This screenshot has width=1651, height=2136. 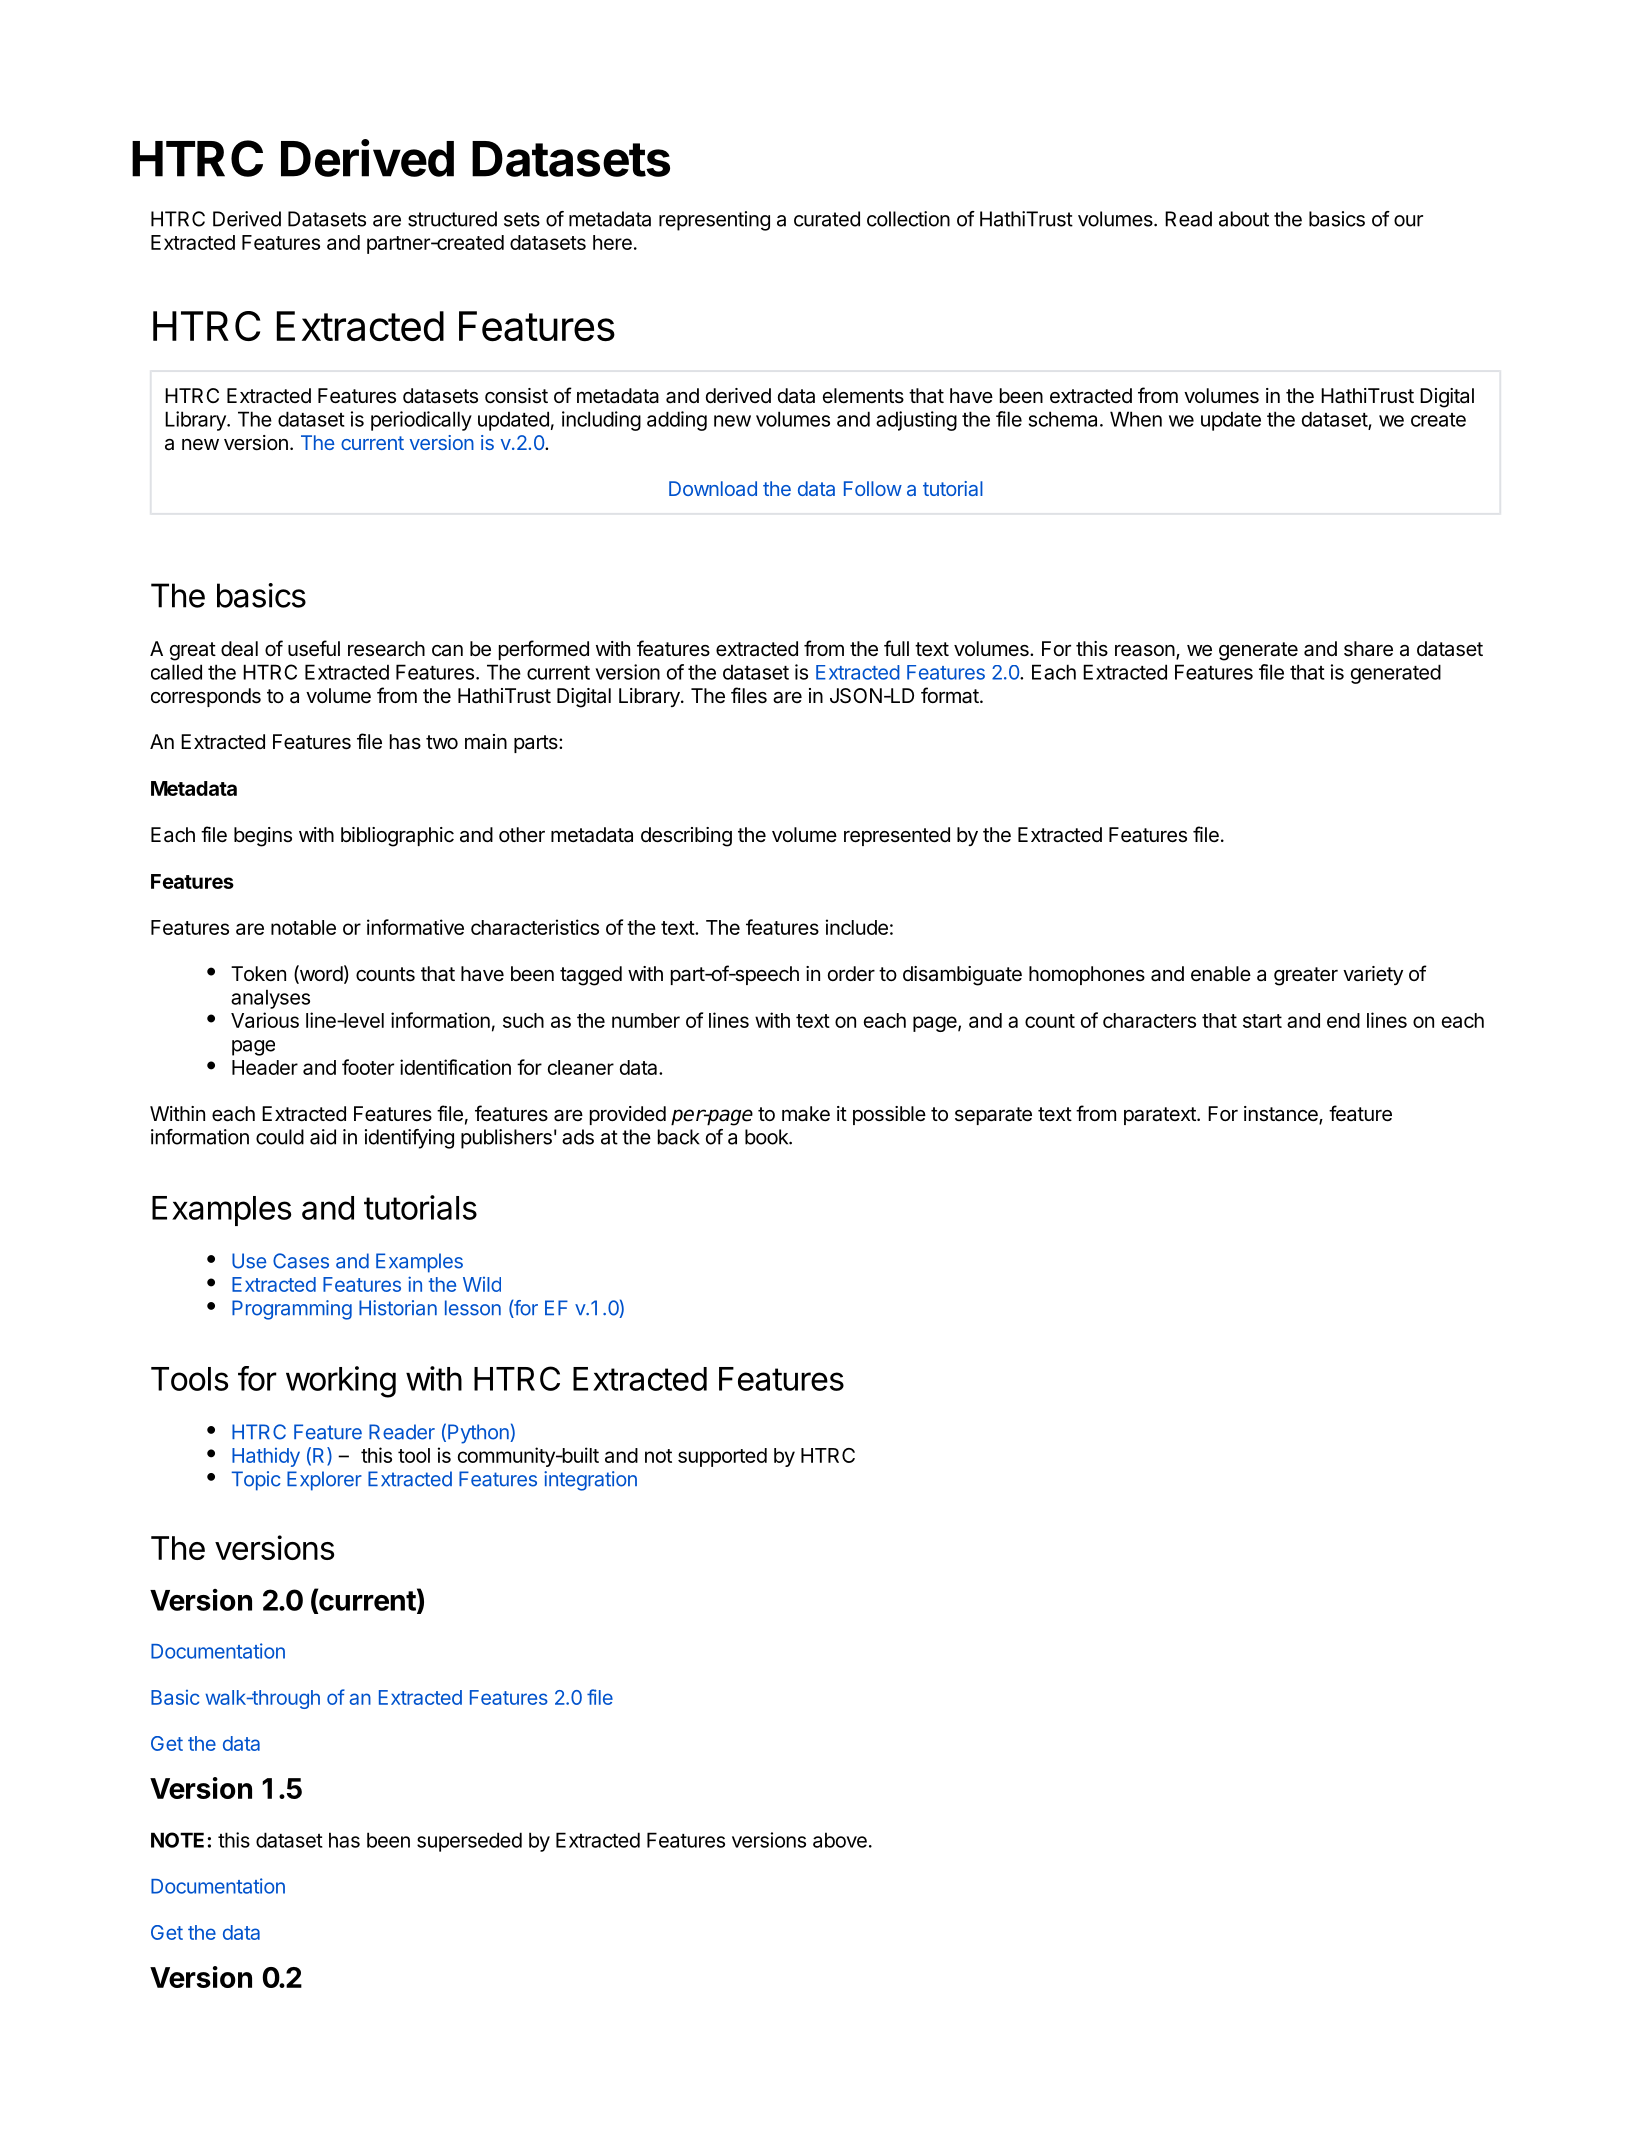 What do you see at coordinates (469, 1842) in the screenshot?
I see `superseded` at bounding box center [469, 1842].
